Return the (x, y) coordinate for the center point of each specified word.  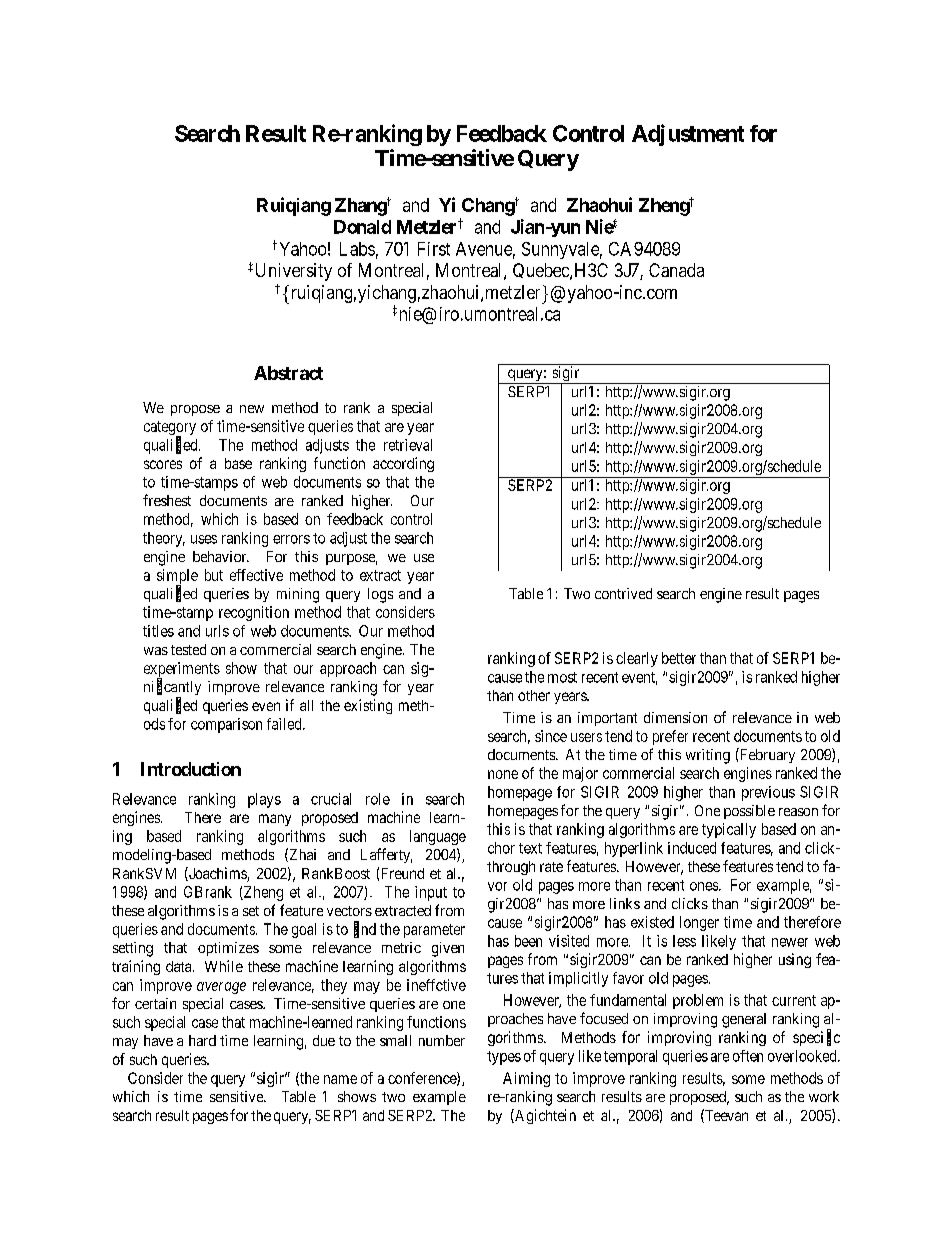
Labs (357, 249)
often (748, 1056)
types (504, 1058)
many (275, 820)
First (434, 249)
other (534, 695)
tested (188, 649)
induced (692, 848)
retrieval (408, 445)
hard (202, 1040)
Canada (676, 270)
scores (163, 464)
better (679, 658)
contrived (623, 593)
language (438, 837)
